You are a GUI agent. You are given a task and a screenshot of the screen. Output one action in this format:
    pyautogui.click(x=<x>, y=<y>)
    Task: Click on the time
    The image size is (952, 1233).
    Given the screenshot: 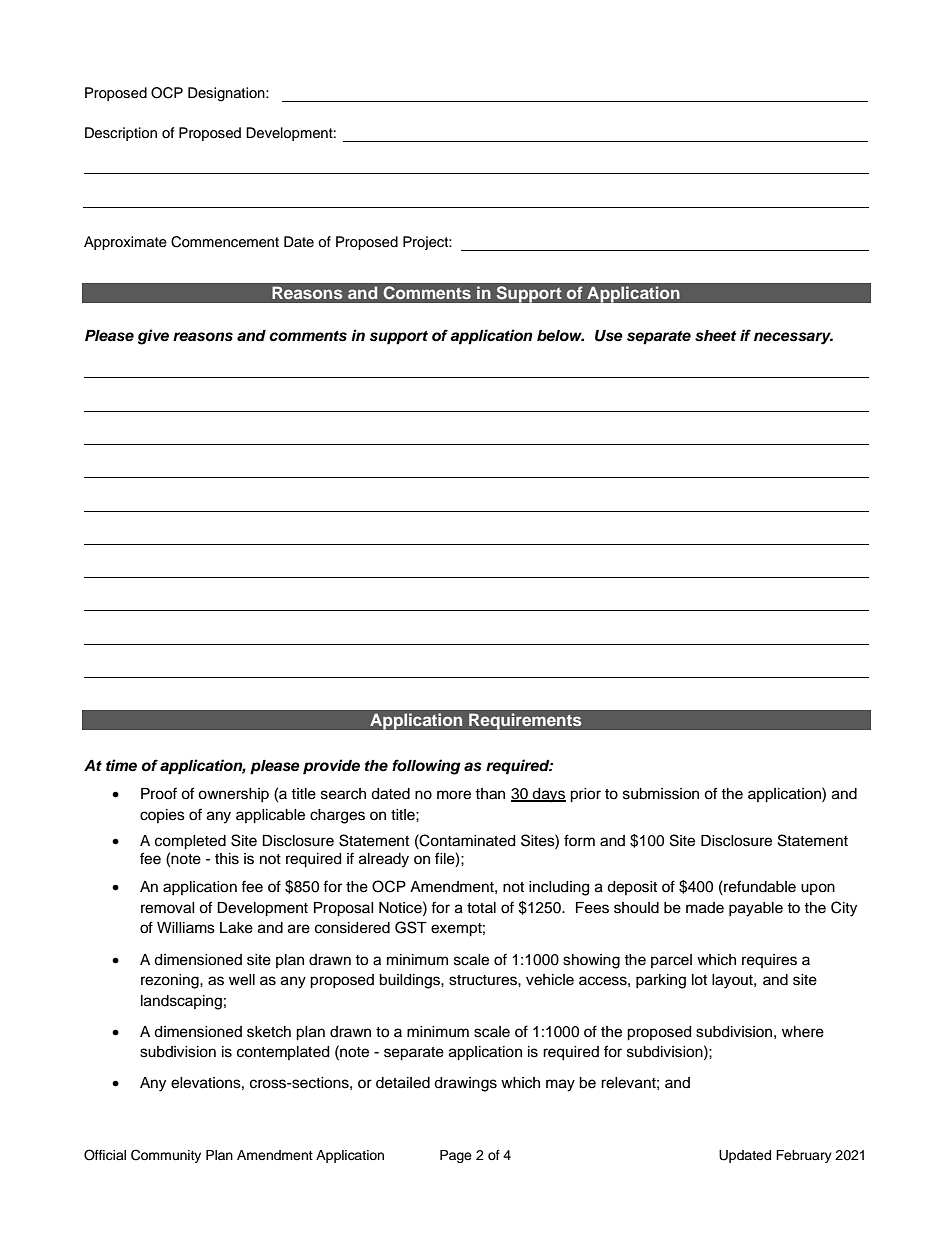 What is the action you would take?
    pyautogui.click(x=121, y=765)
